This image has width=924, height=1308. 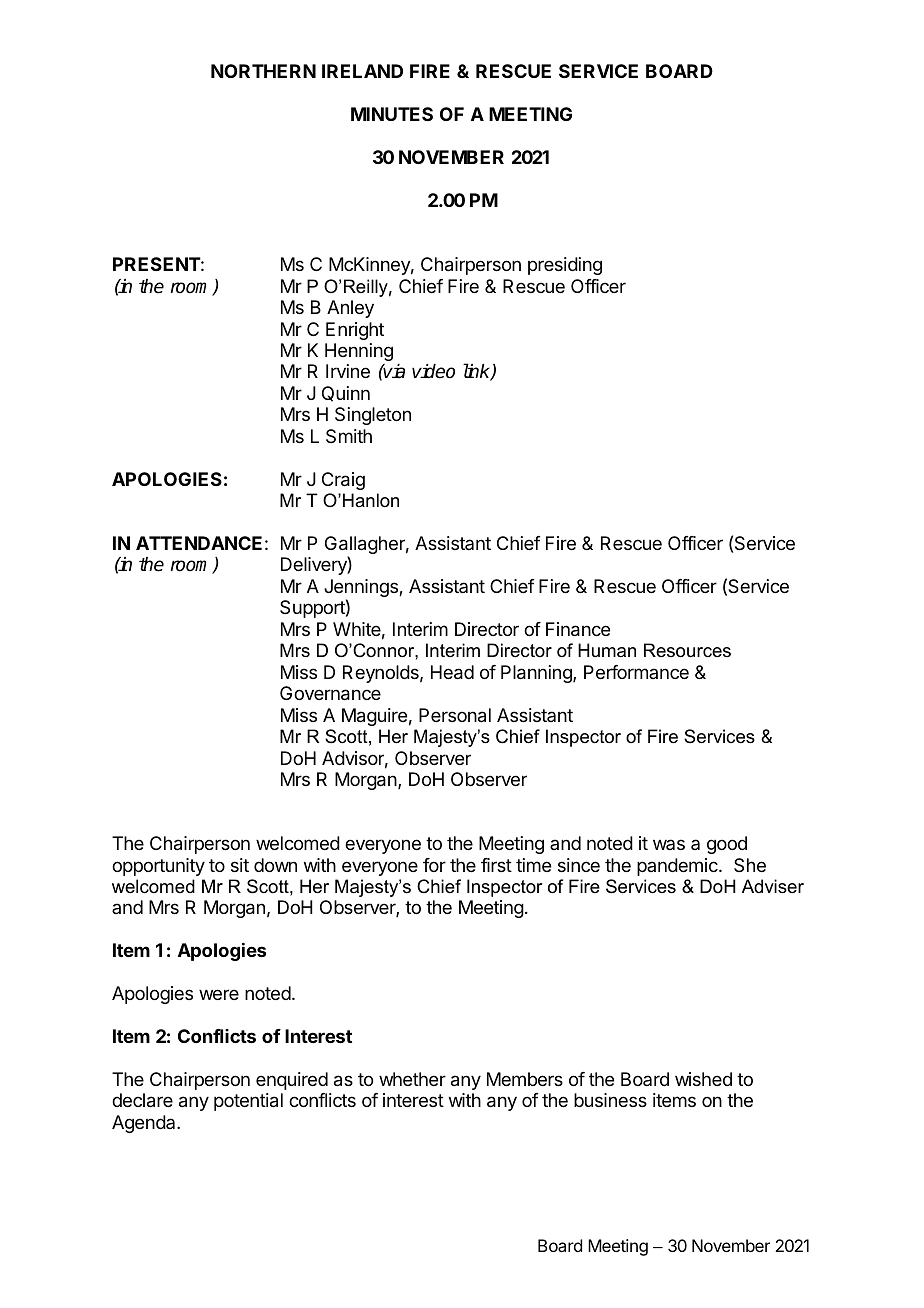 What do you see at coordinates (412, 1079) in the image?
I see `whether` at bounding box center [412, 1079].
